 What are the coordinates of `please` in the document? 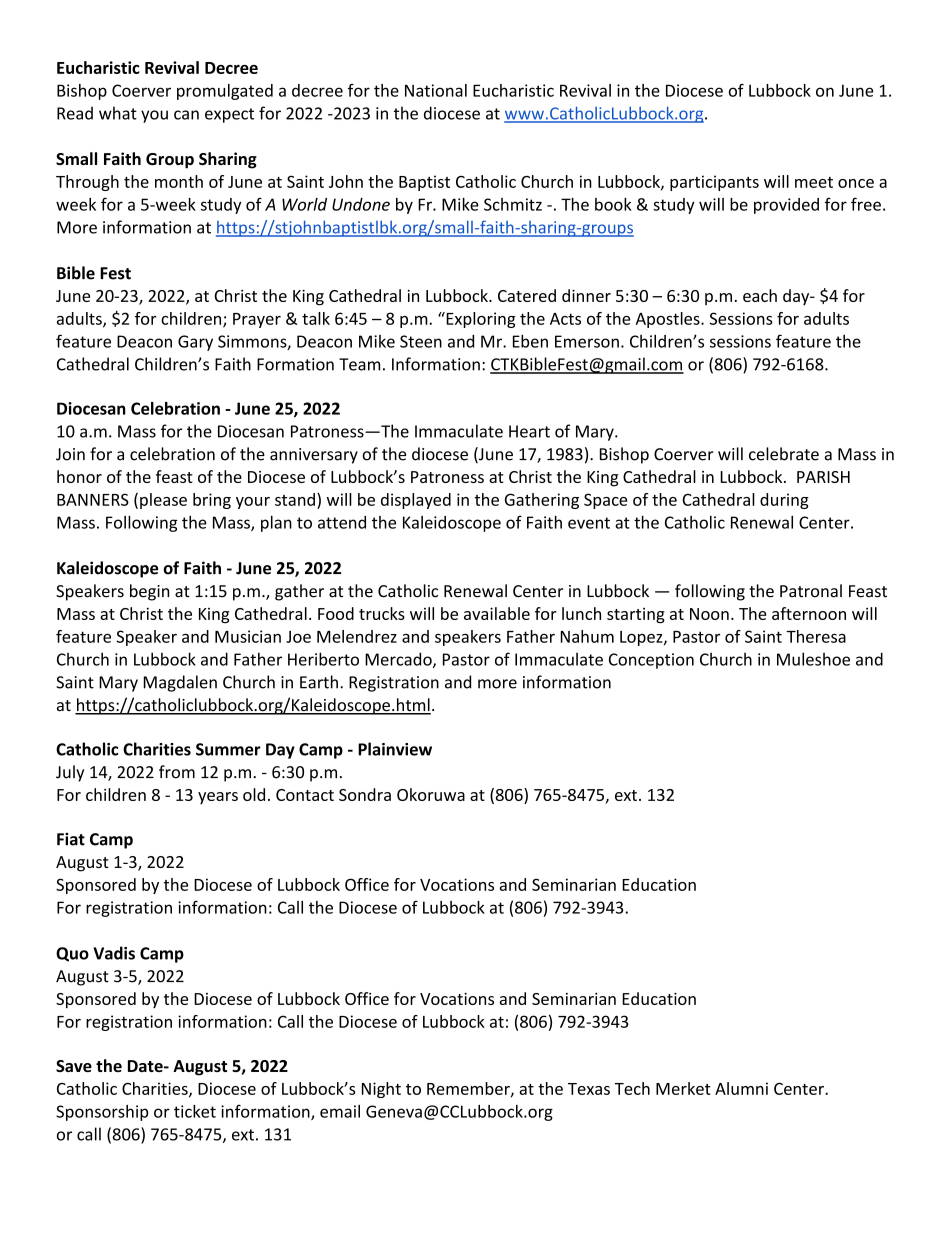 It's located at (163, 501).
